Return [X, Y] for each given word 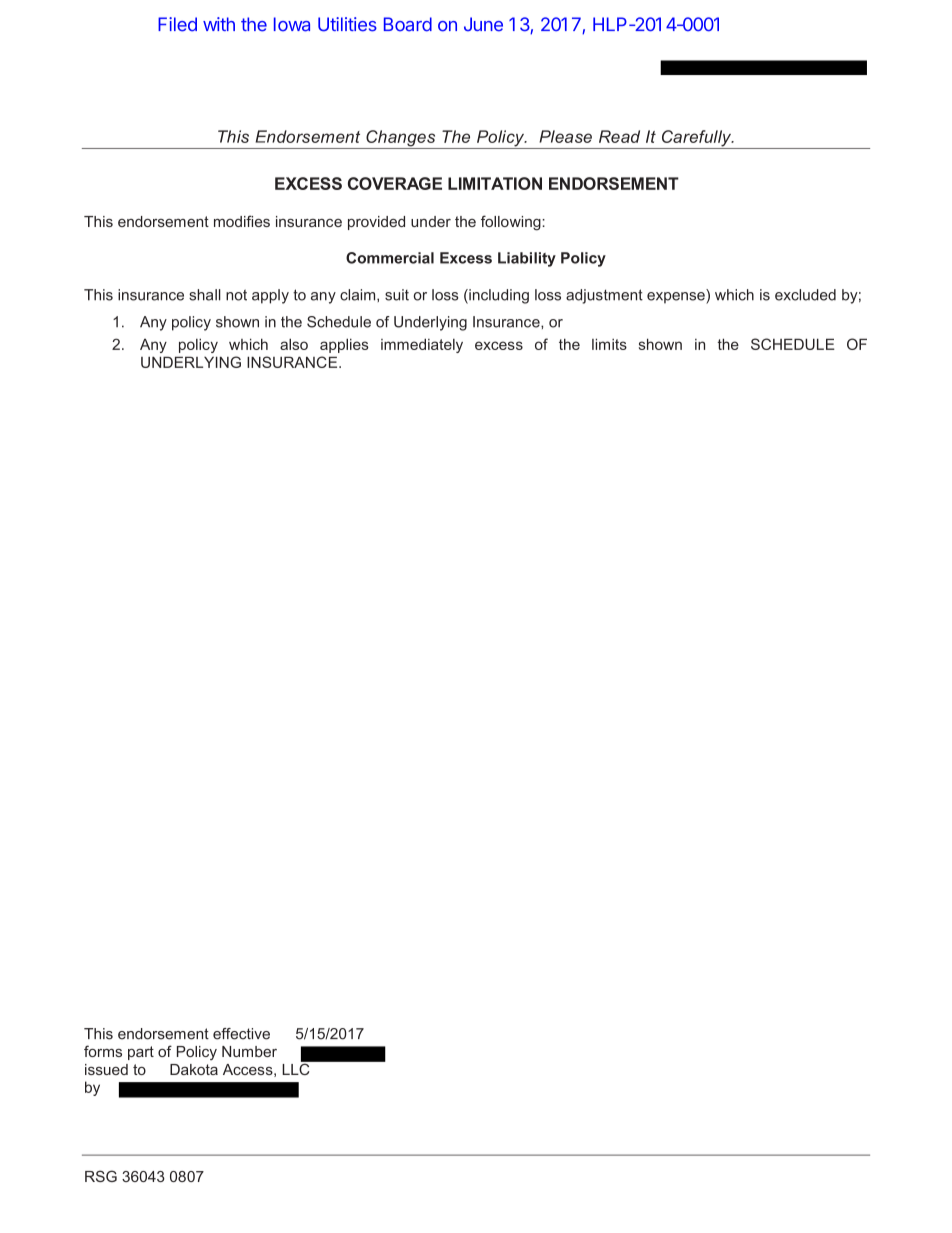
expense [677, 298]
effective [241, 1034]
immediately [422, 345]
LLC [297, 1068]
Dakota [194, 1069]
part [141, 1053]
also [294, 344]
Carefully [696, 139]
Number [249, 1051]
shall [205, 295]
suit [397, 295]
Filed [177, 24]
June [483, 24]
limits [609, 344]
